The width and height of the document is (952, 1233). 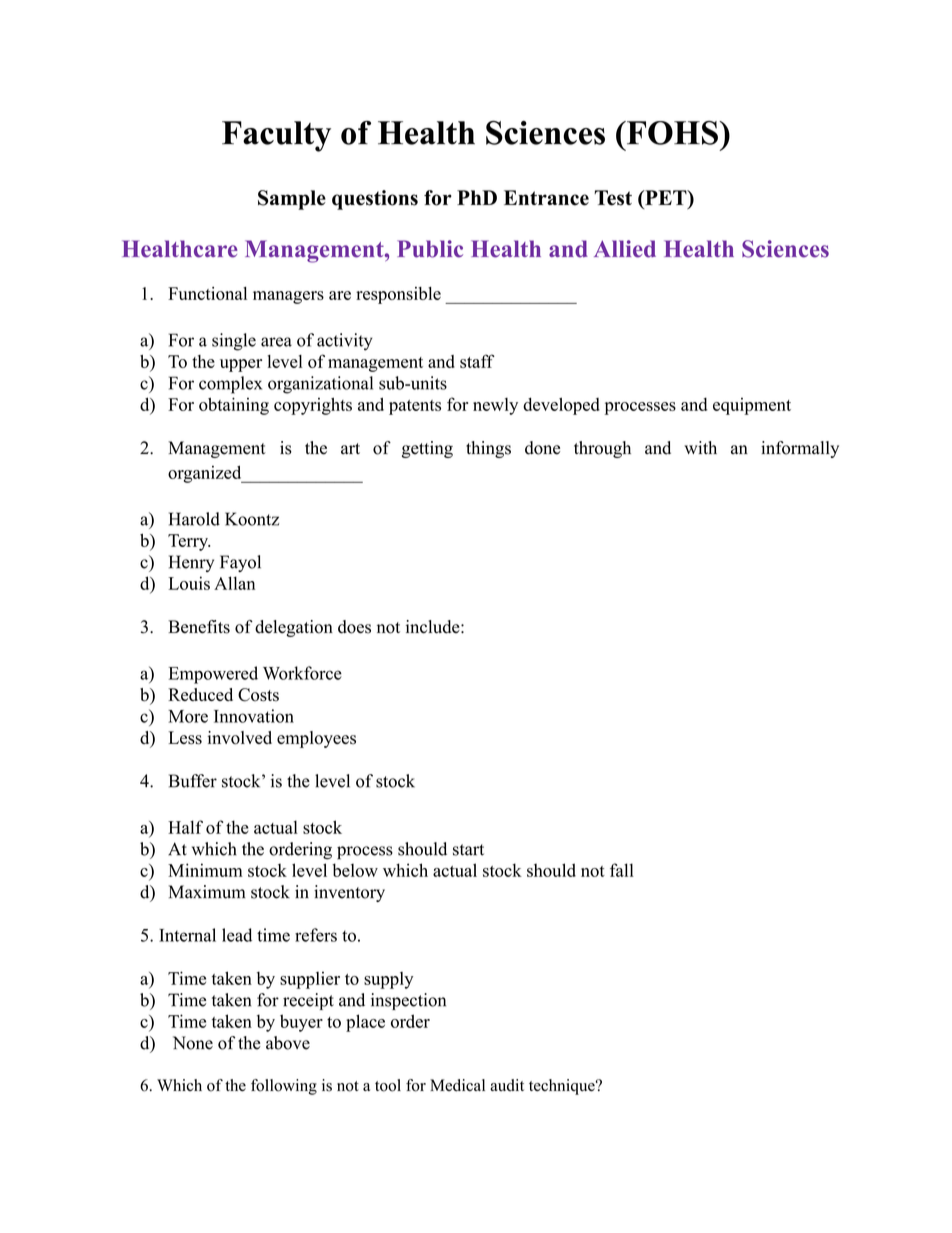 What do you see at coordinates (276, 136) in the document?
I see `Faculty` at bounding box center [276, 136].
